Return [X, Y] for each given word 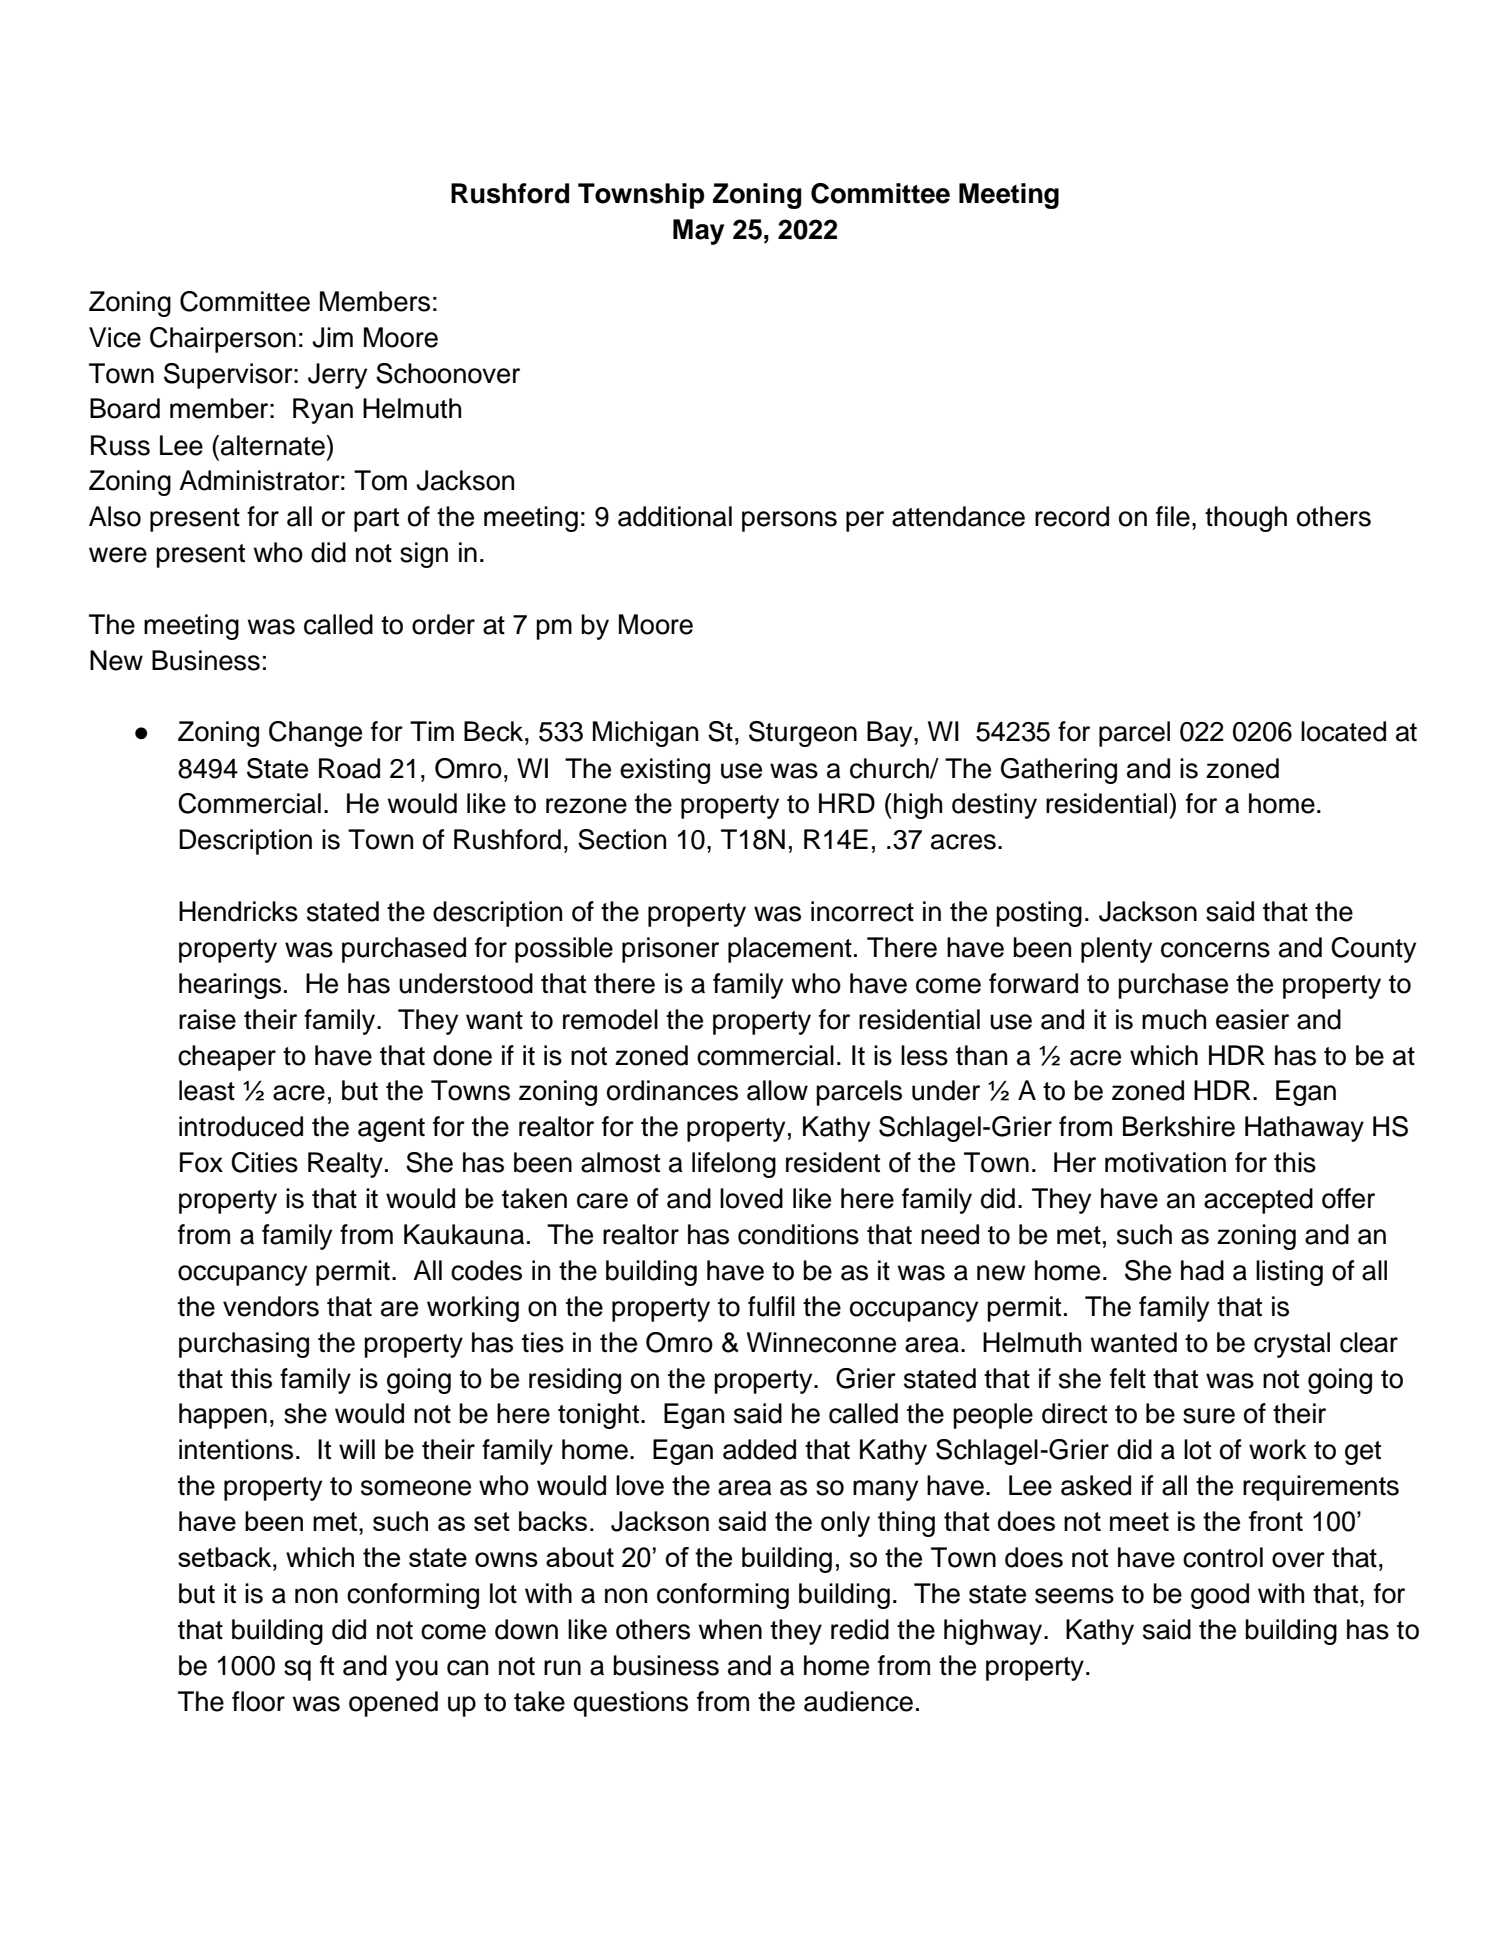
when [730, 1629]
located [1343, 731]
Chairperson [223, 340]
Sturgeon [803, 734]
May [698, 232]
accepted [1258, 1201]
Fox [201, 1162]
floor [258, 1701]
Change [315, 734]
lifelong [734, 1165]
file [1173, 516]
